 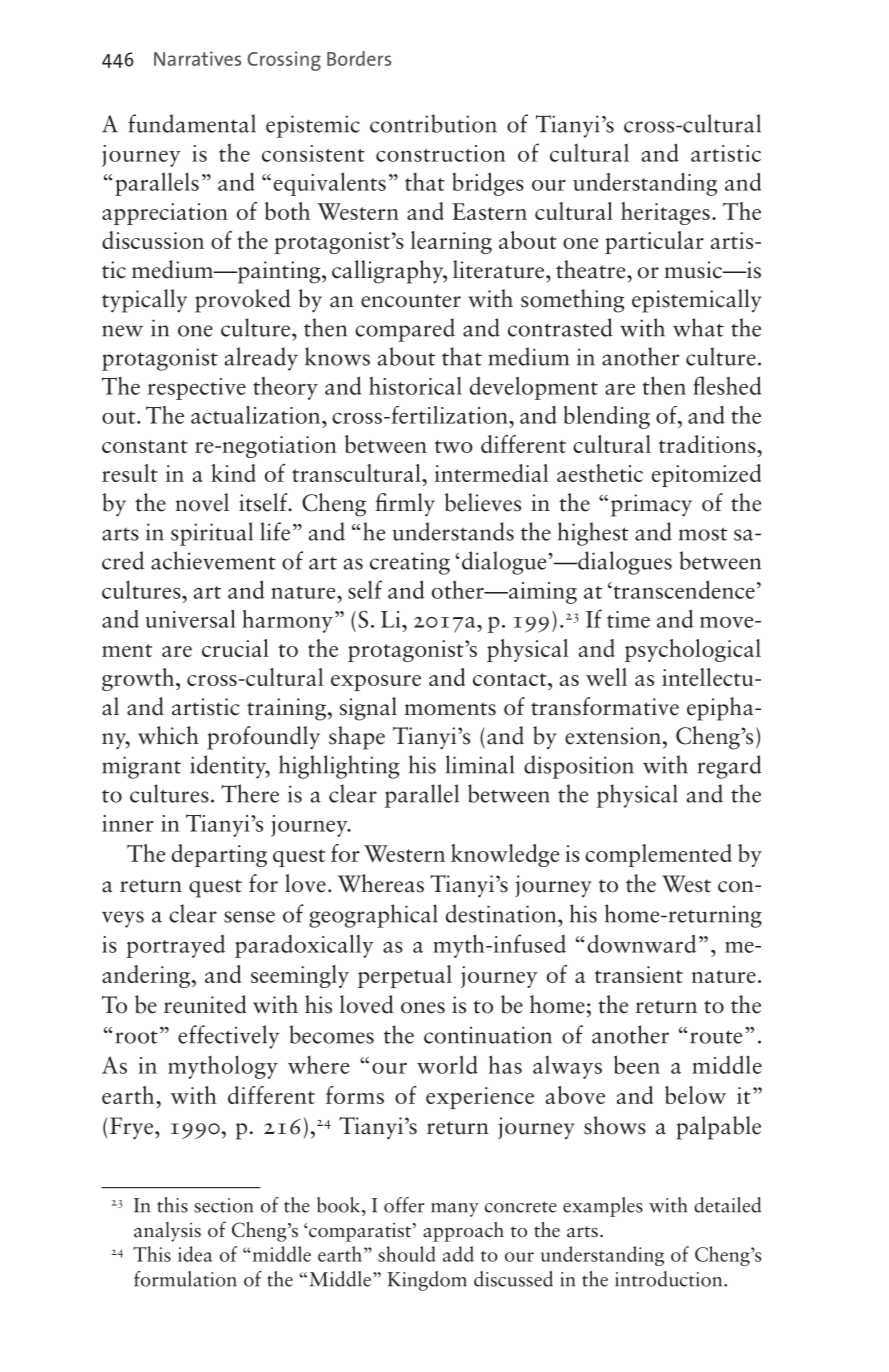 What do you see at coordinates (665, 213) in the image?
I see `heritages` at bounding box center [665, 213].
